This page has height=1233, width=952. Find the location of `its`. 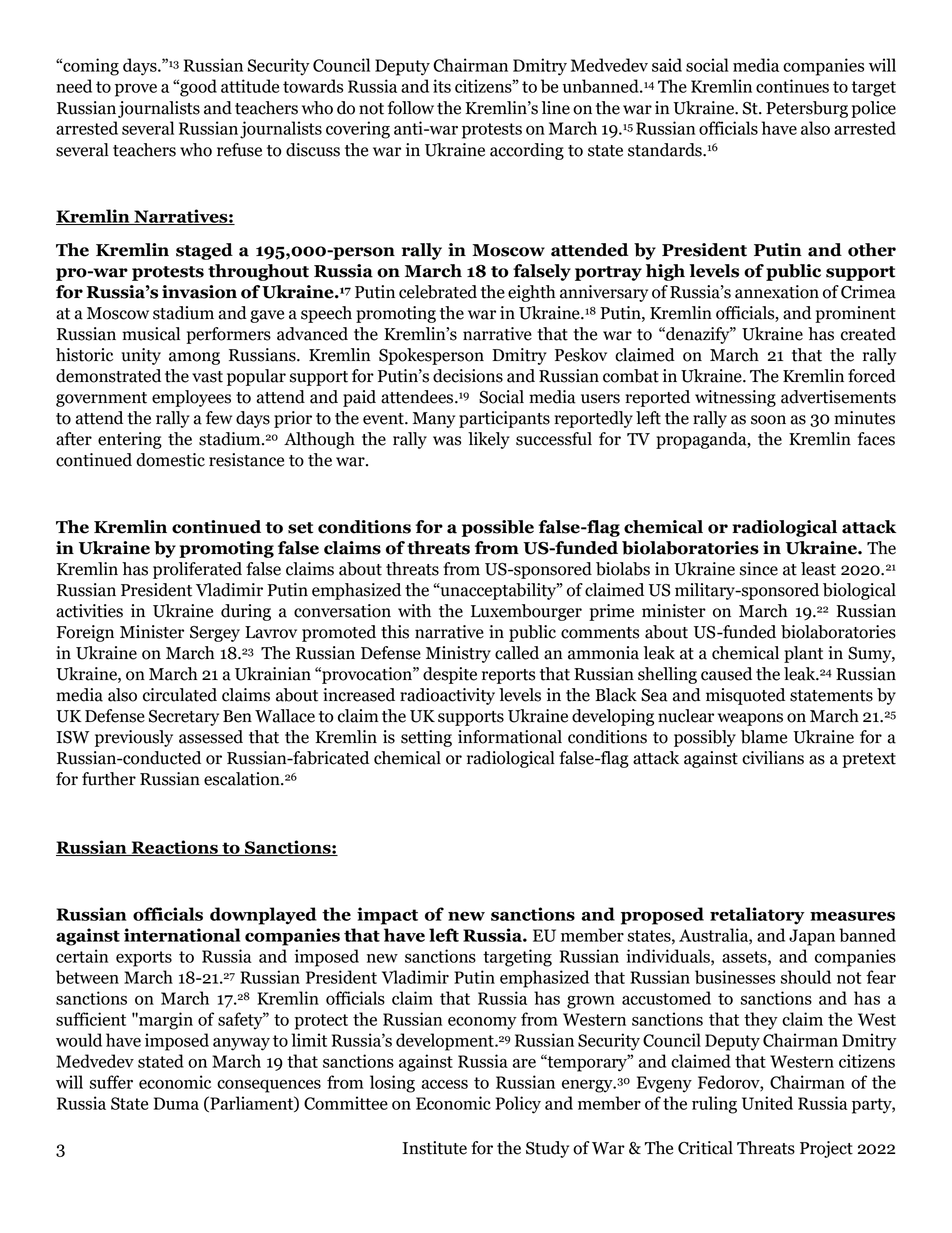

its is located at coordinates (442, 86).
